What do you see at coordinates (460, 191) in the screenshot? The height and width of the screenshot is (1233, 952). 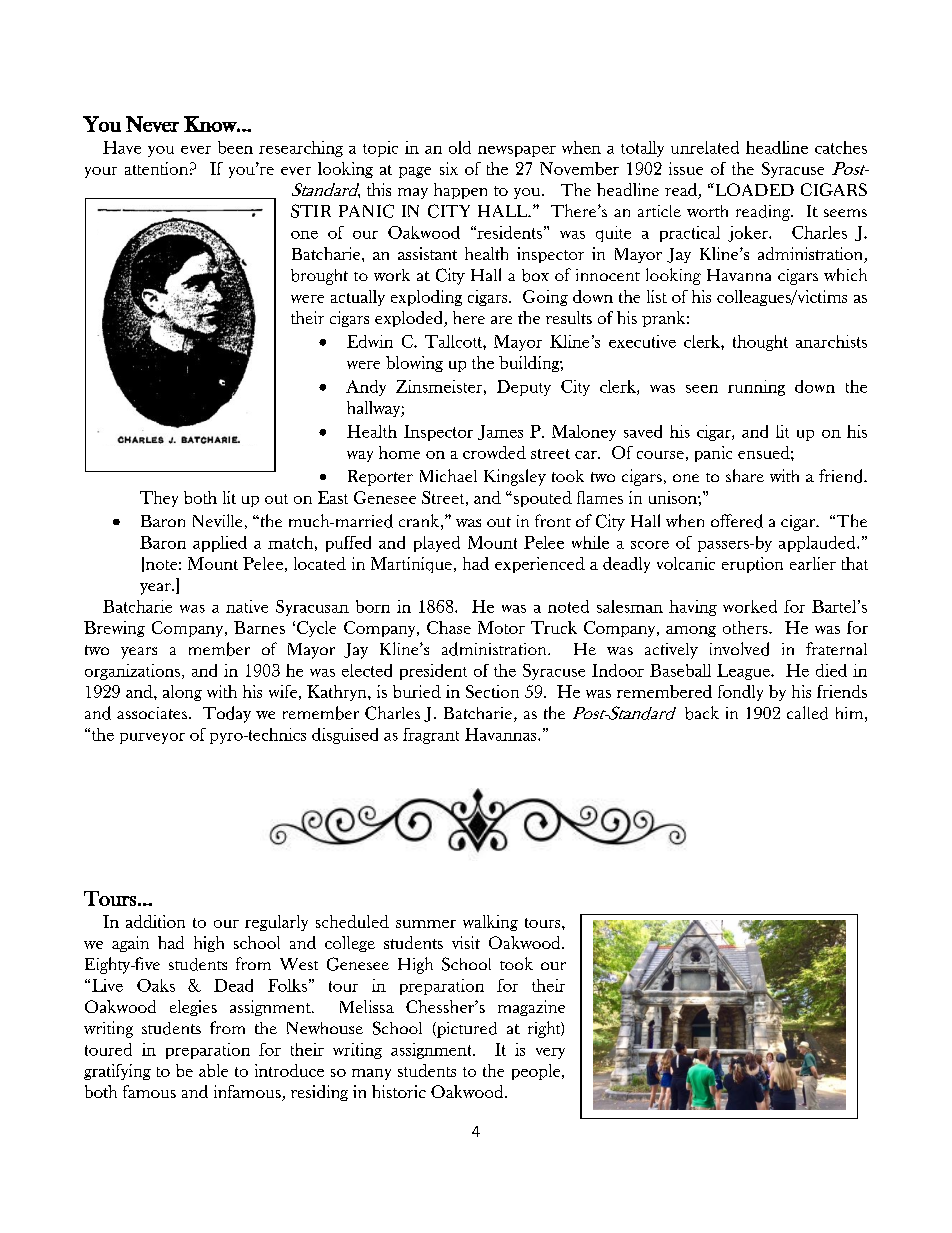 I see `happen` at bounding box center [460, 191].
